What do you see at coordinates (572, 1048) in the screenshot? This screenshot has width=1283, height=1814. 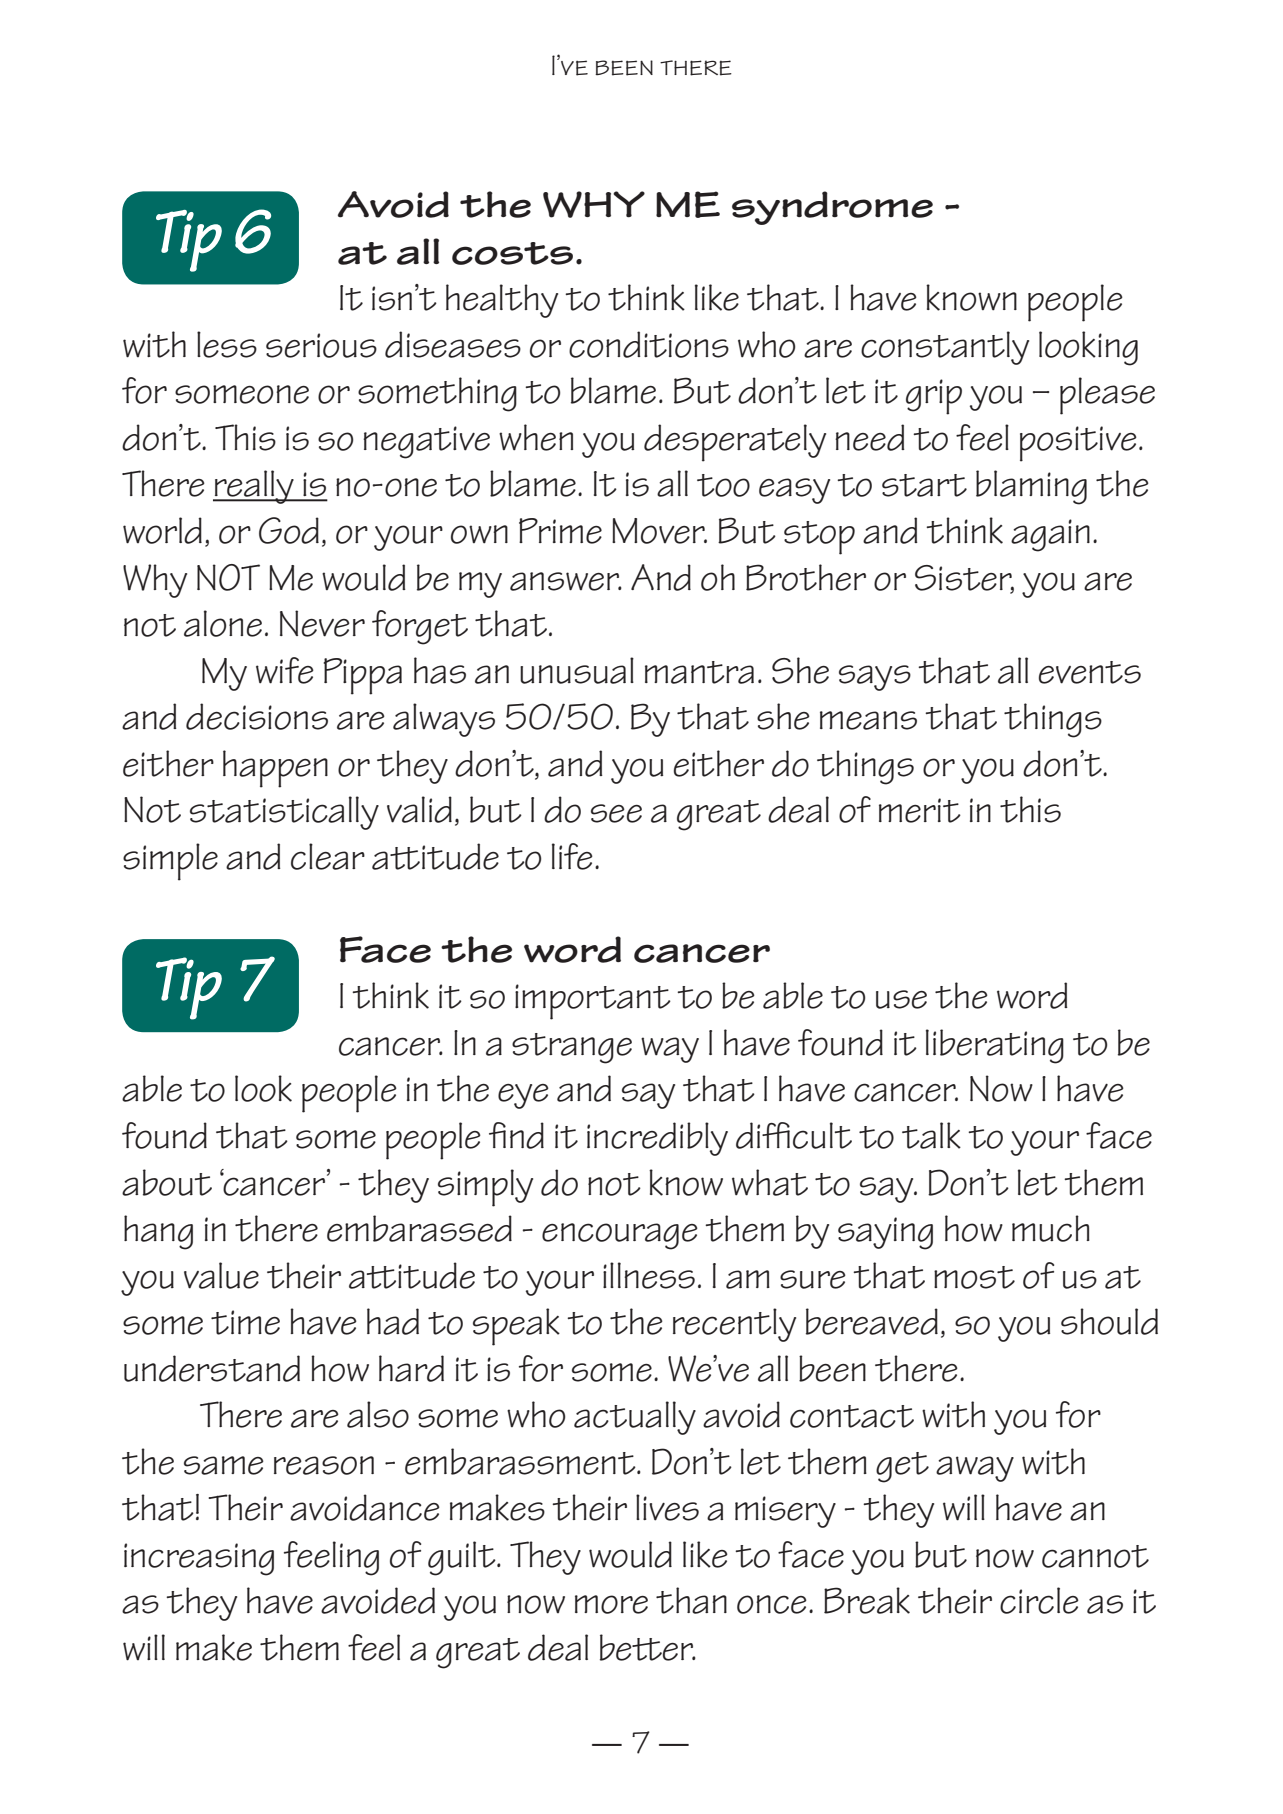 I see `strange` at bounding box center [572, 1048].
